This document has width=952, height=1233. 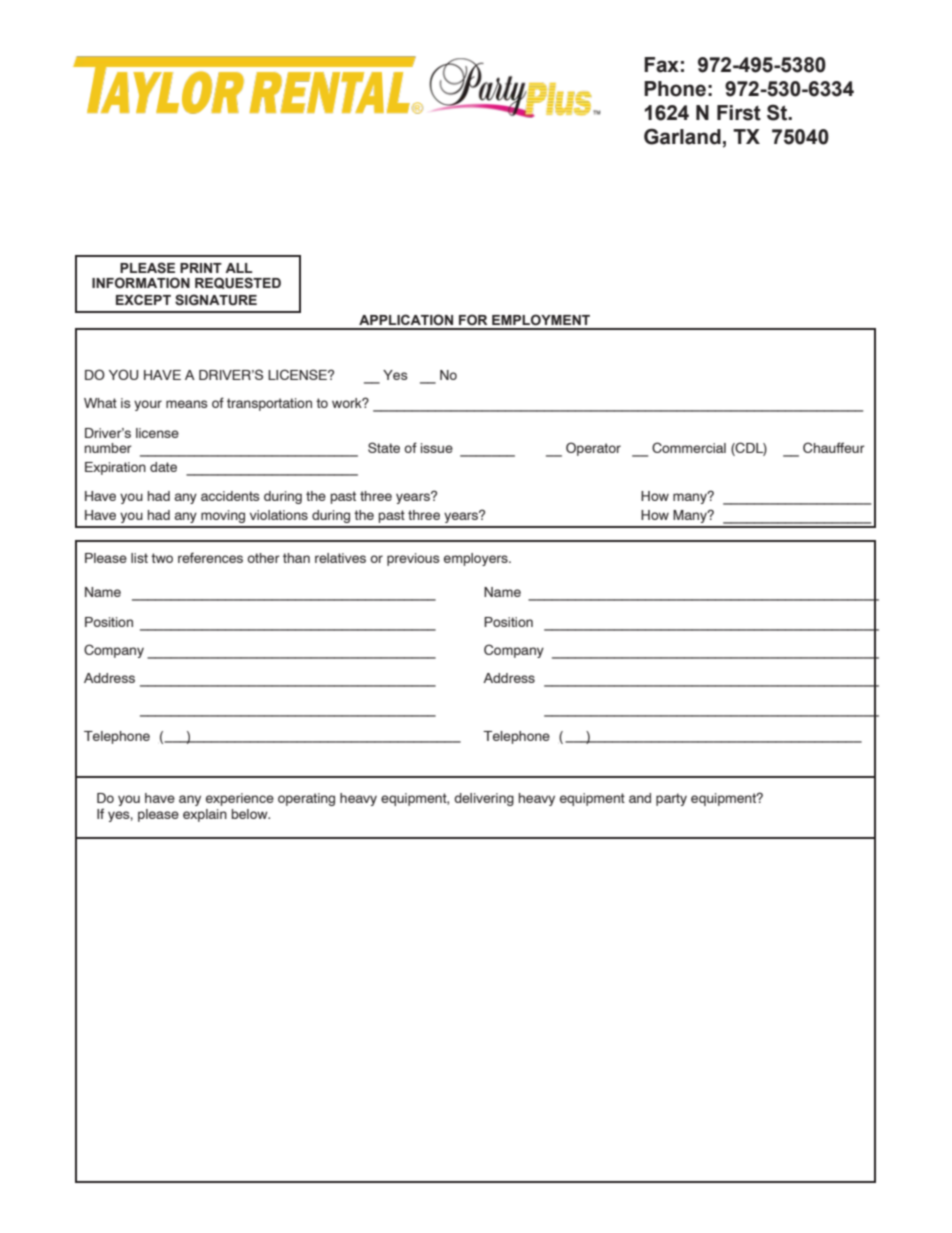 I want to click on Fax, so click(x=661, y=65).
